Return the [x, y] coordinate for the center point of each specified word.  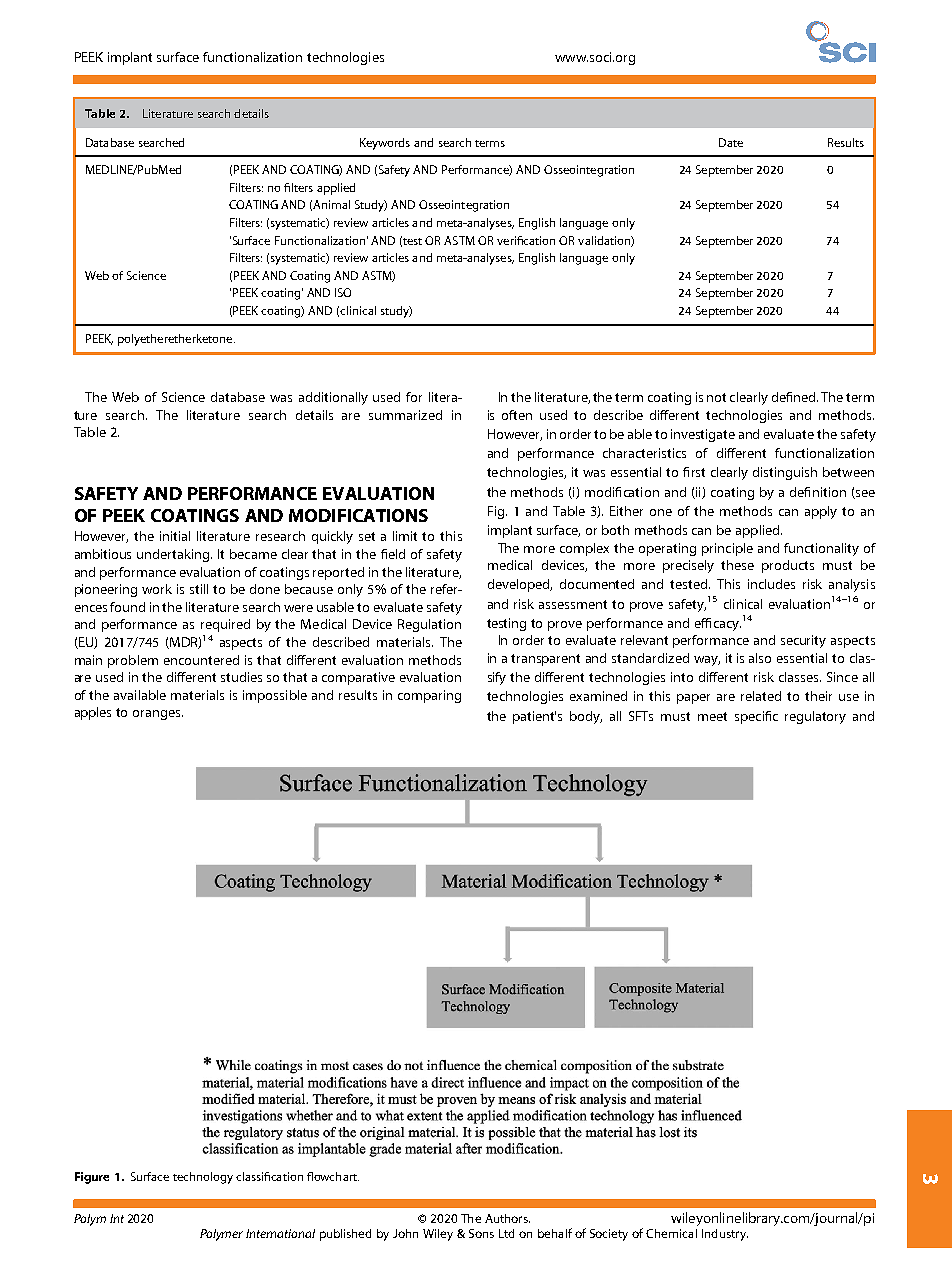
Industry [725, 1235]
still [199, 589]
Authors [507, 1218]
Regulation [429, 625]
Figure [92, 1178]
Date [731, 142]
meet [712, 716]
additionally [333, 398]
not [716, 397]
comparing [429, 696]
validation [605, 241]
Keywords [385, 144]
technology [203, 1178]
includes [771, 584]
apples [93, 713]
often [517, 415]
